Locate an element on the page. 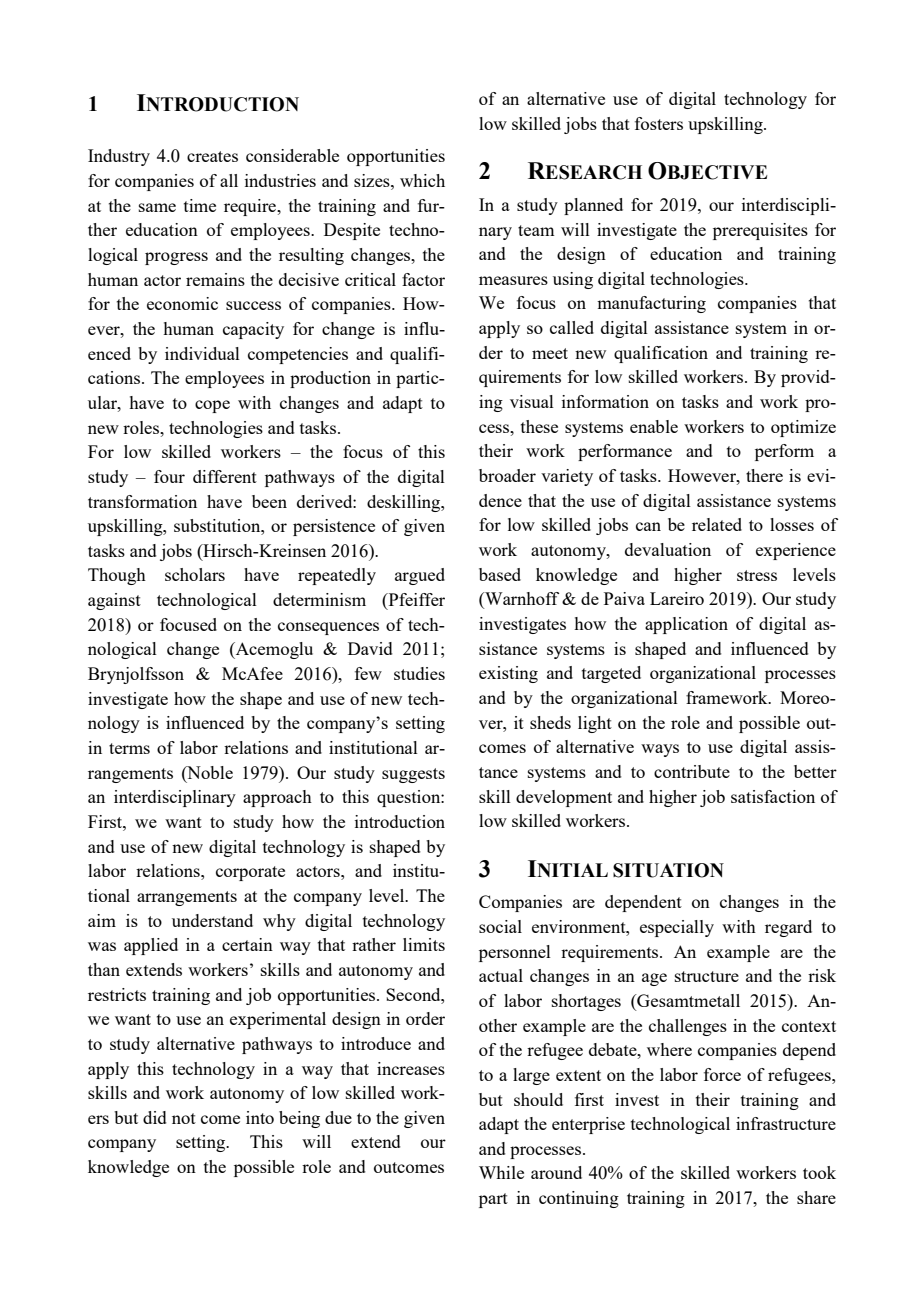 Image resolution: width=924 pixels, height=1308 pixels. creates is located at coordinates (212, 156).
